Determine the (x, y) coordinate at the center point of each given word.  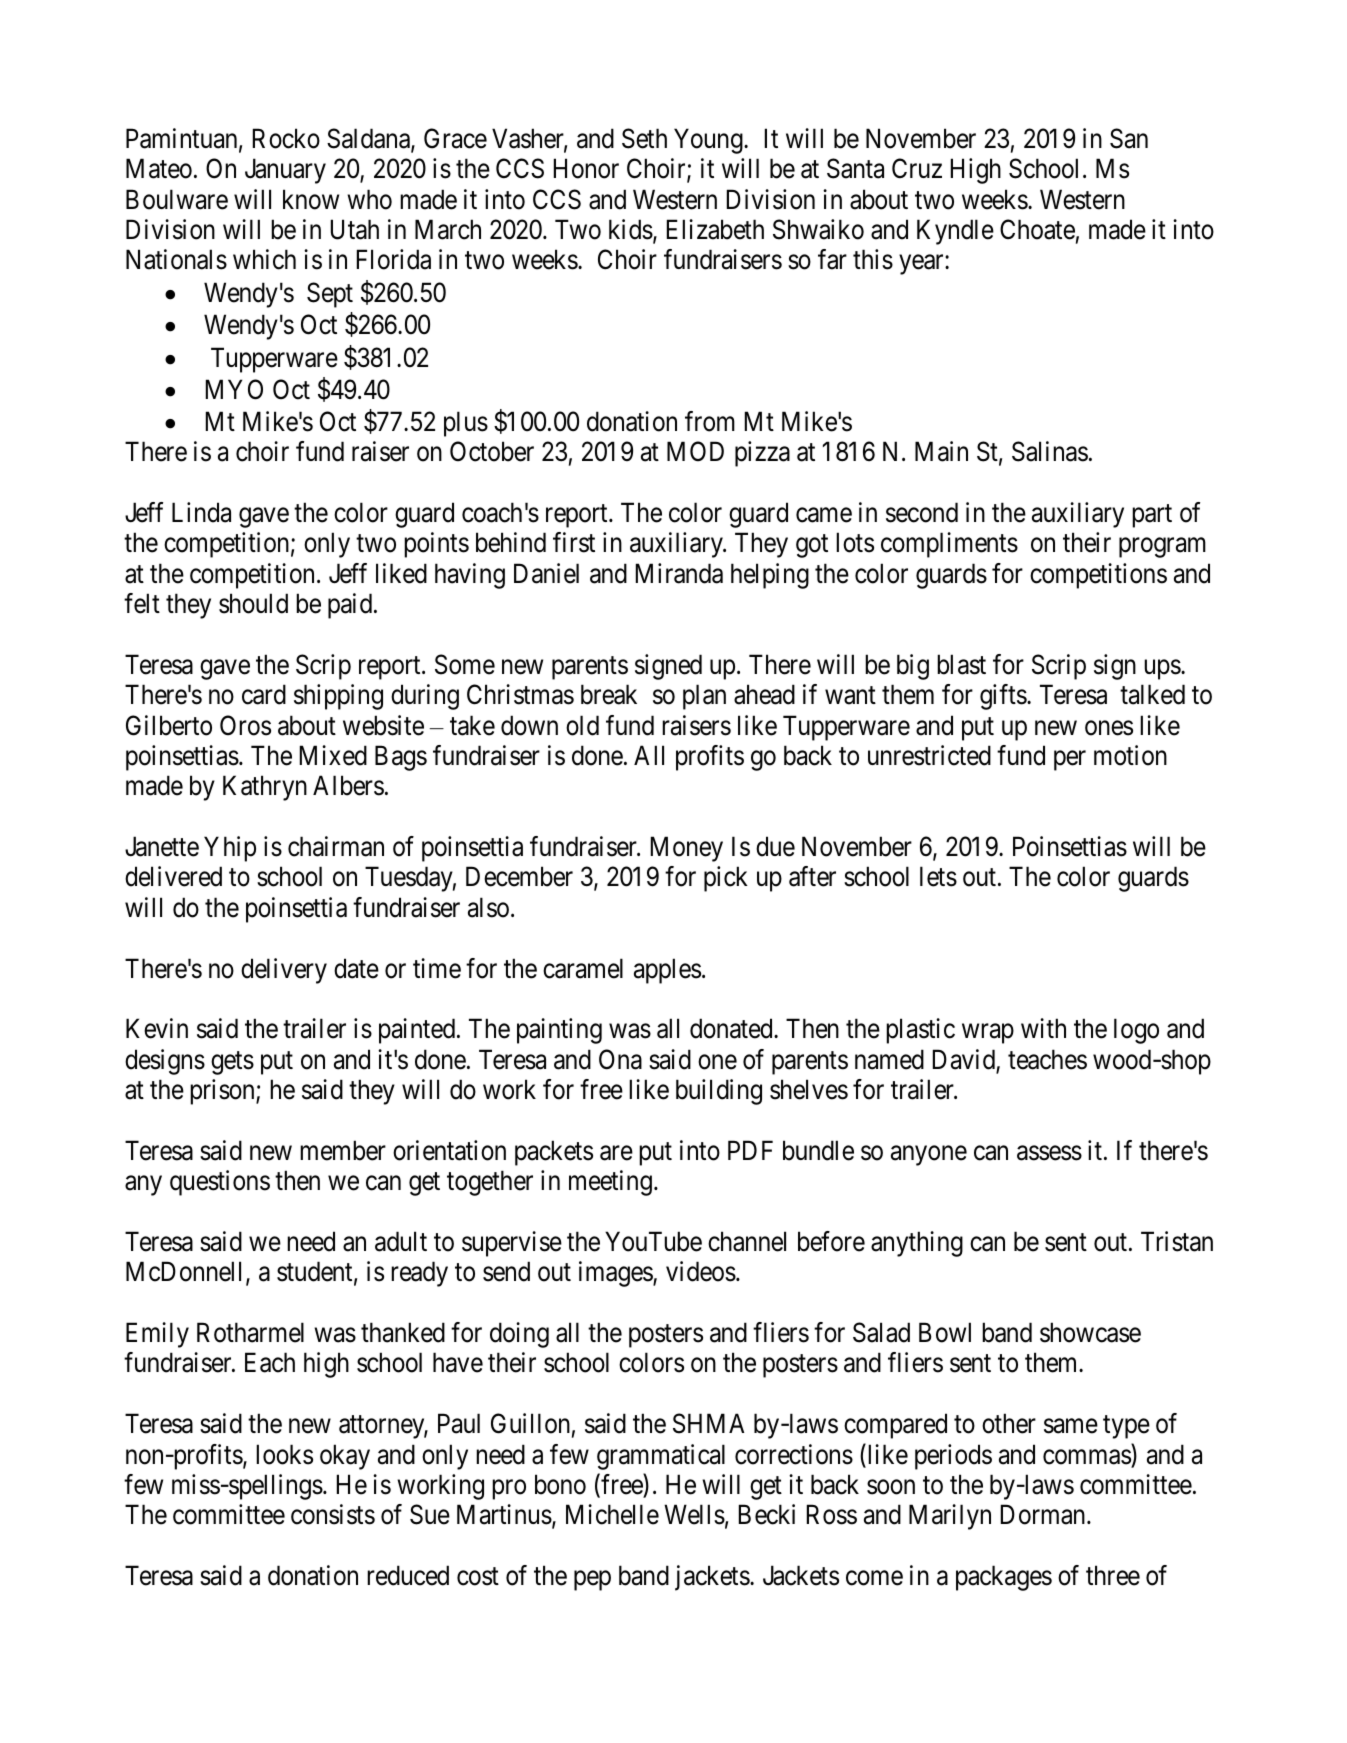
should (253, 603)
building (719, 1092)
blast (961, 664)
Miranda (679, 573)
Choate (1037, 229)
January (285, 171)
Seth (644, 138)
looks (284, 1454)
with (1043, 1028)
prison (223, 1092)
